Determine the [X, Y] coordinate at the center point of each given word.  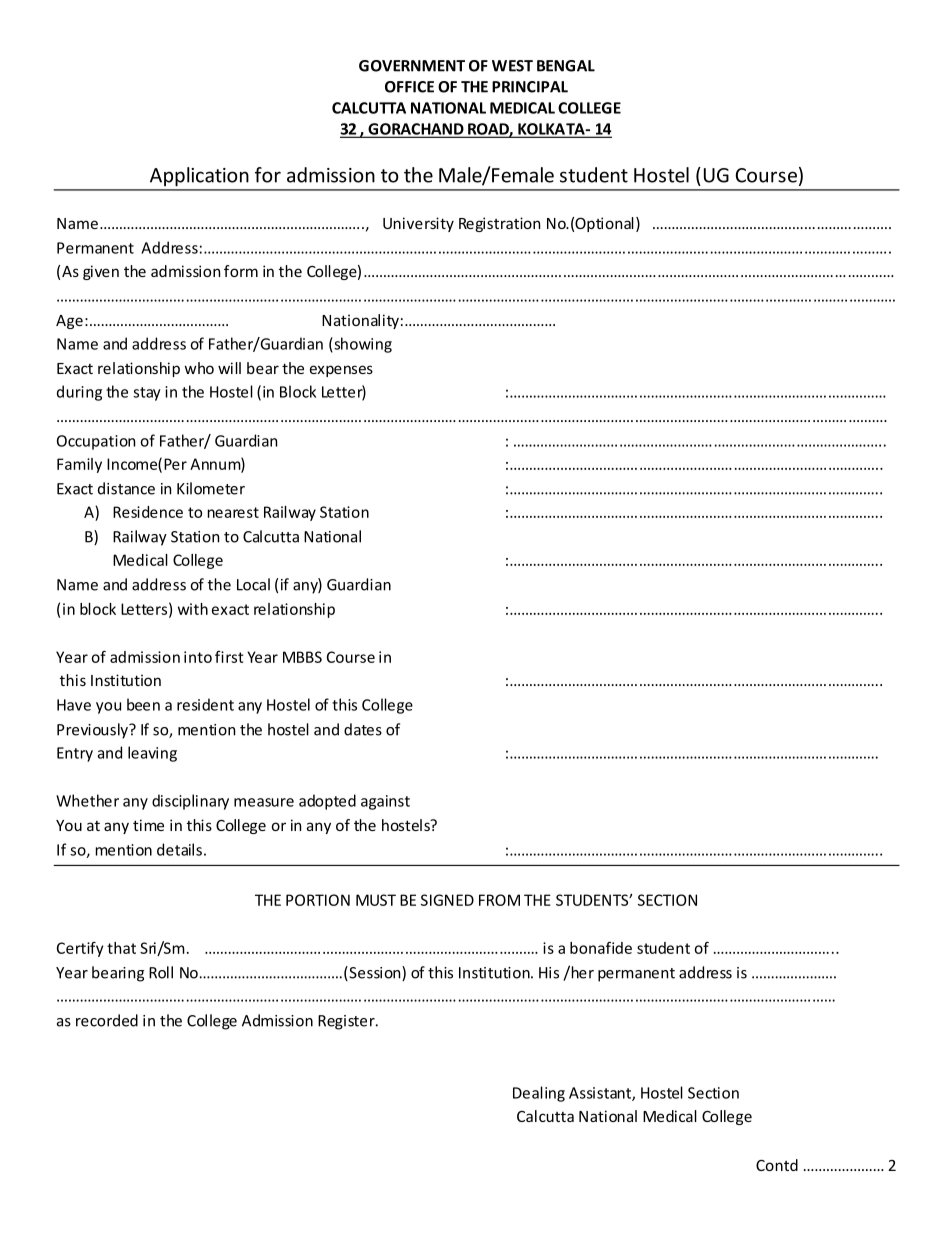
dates [363, 729]
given [101, 272]
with [193, 609]
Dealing [539, 1094]
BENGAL [566, 66]
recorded [107, 1020]
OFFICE [409, 87]
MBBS [302, 657]
